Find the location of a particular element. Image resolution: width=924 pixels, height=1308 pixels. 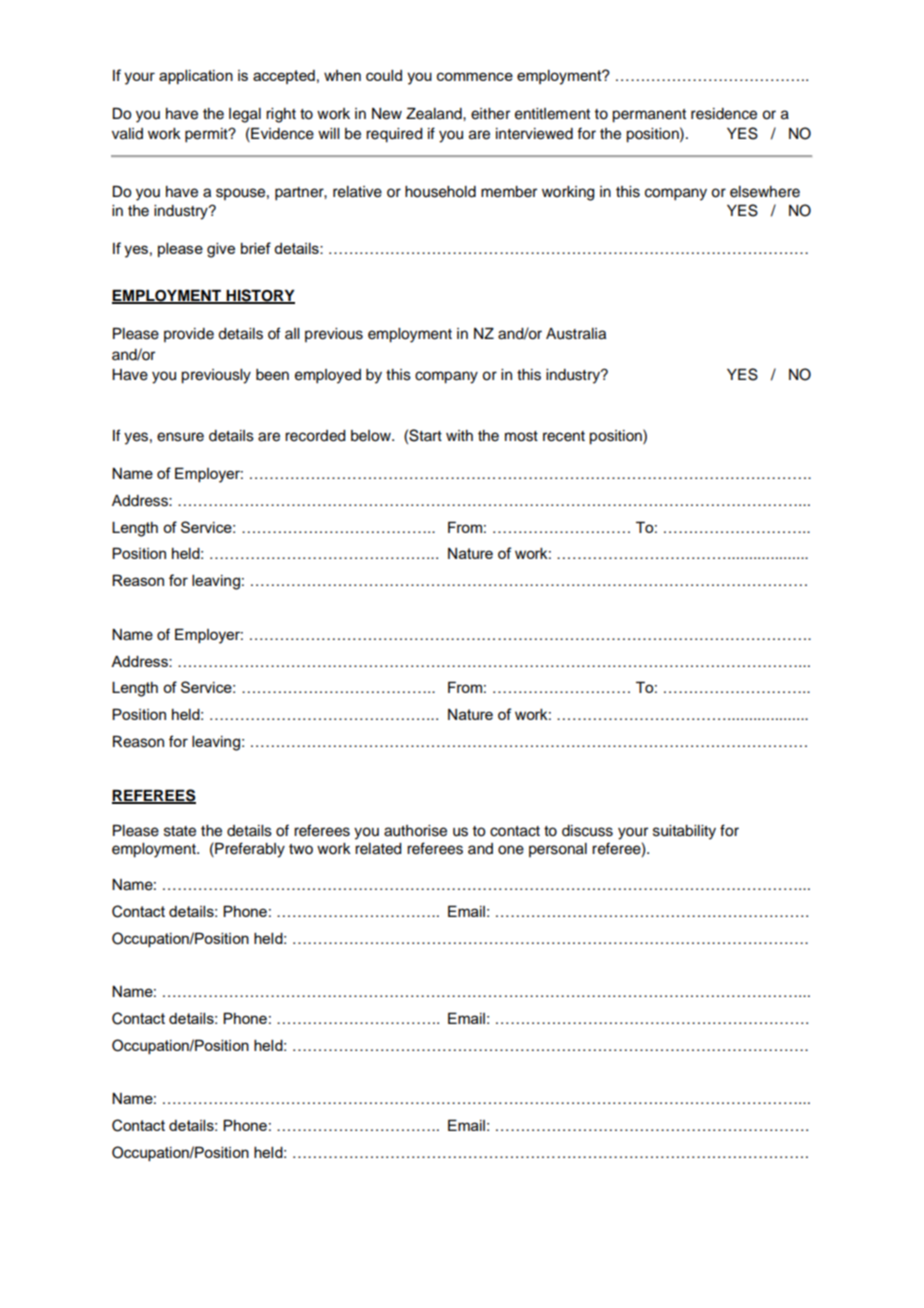

been is located at coordinates (272, 375).
